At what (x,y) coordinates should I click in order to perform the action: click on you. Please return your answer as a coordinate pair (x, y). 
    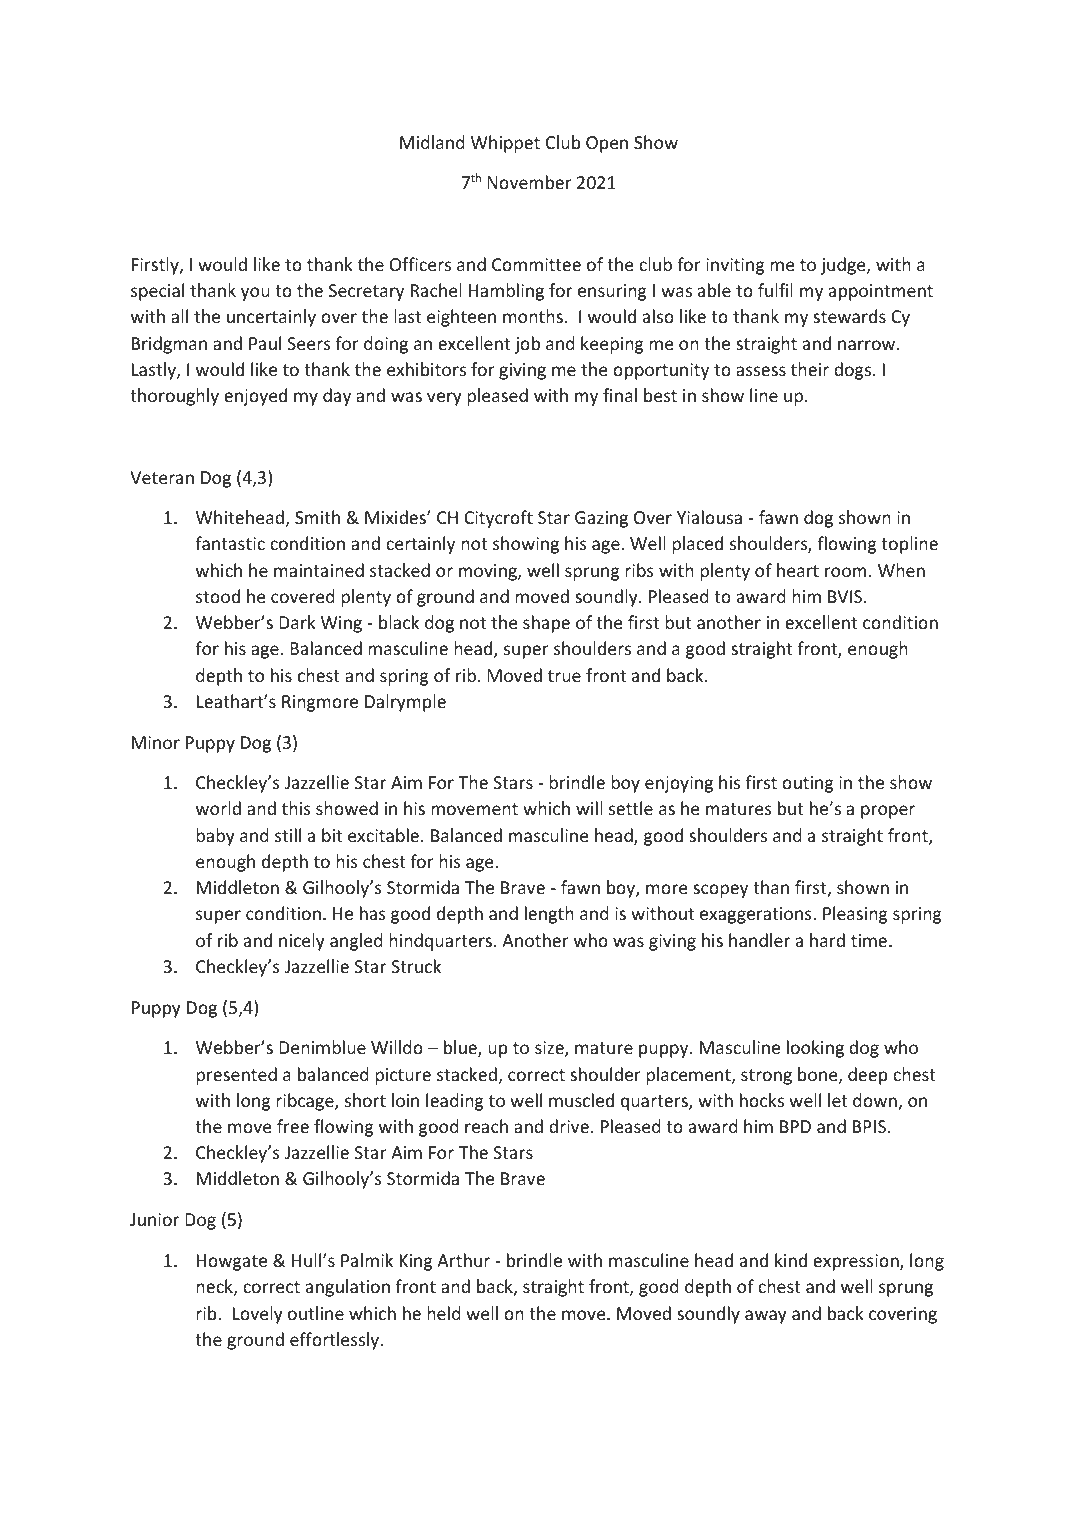
    Looking at the image, I should click on (255, 294).
